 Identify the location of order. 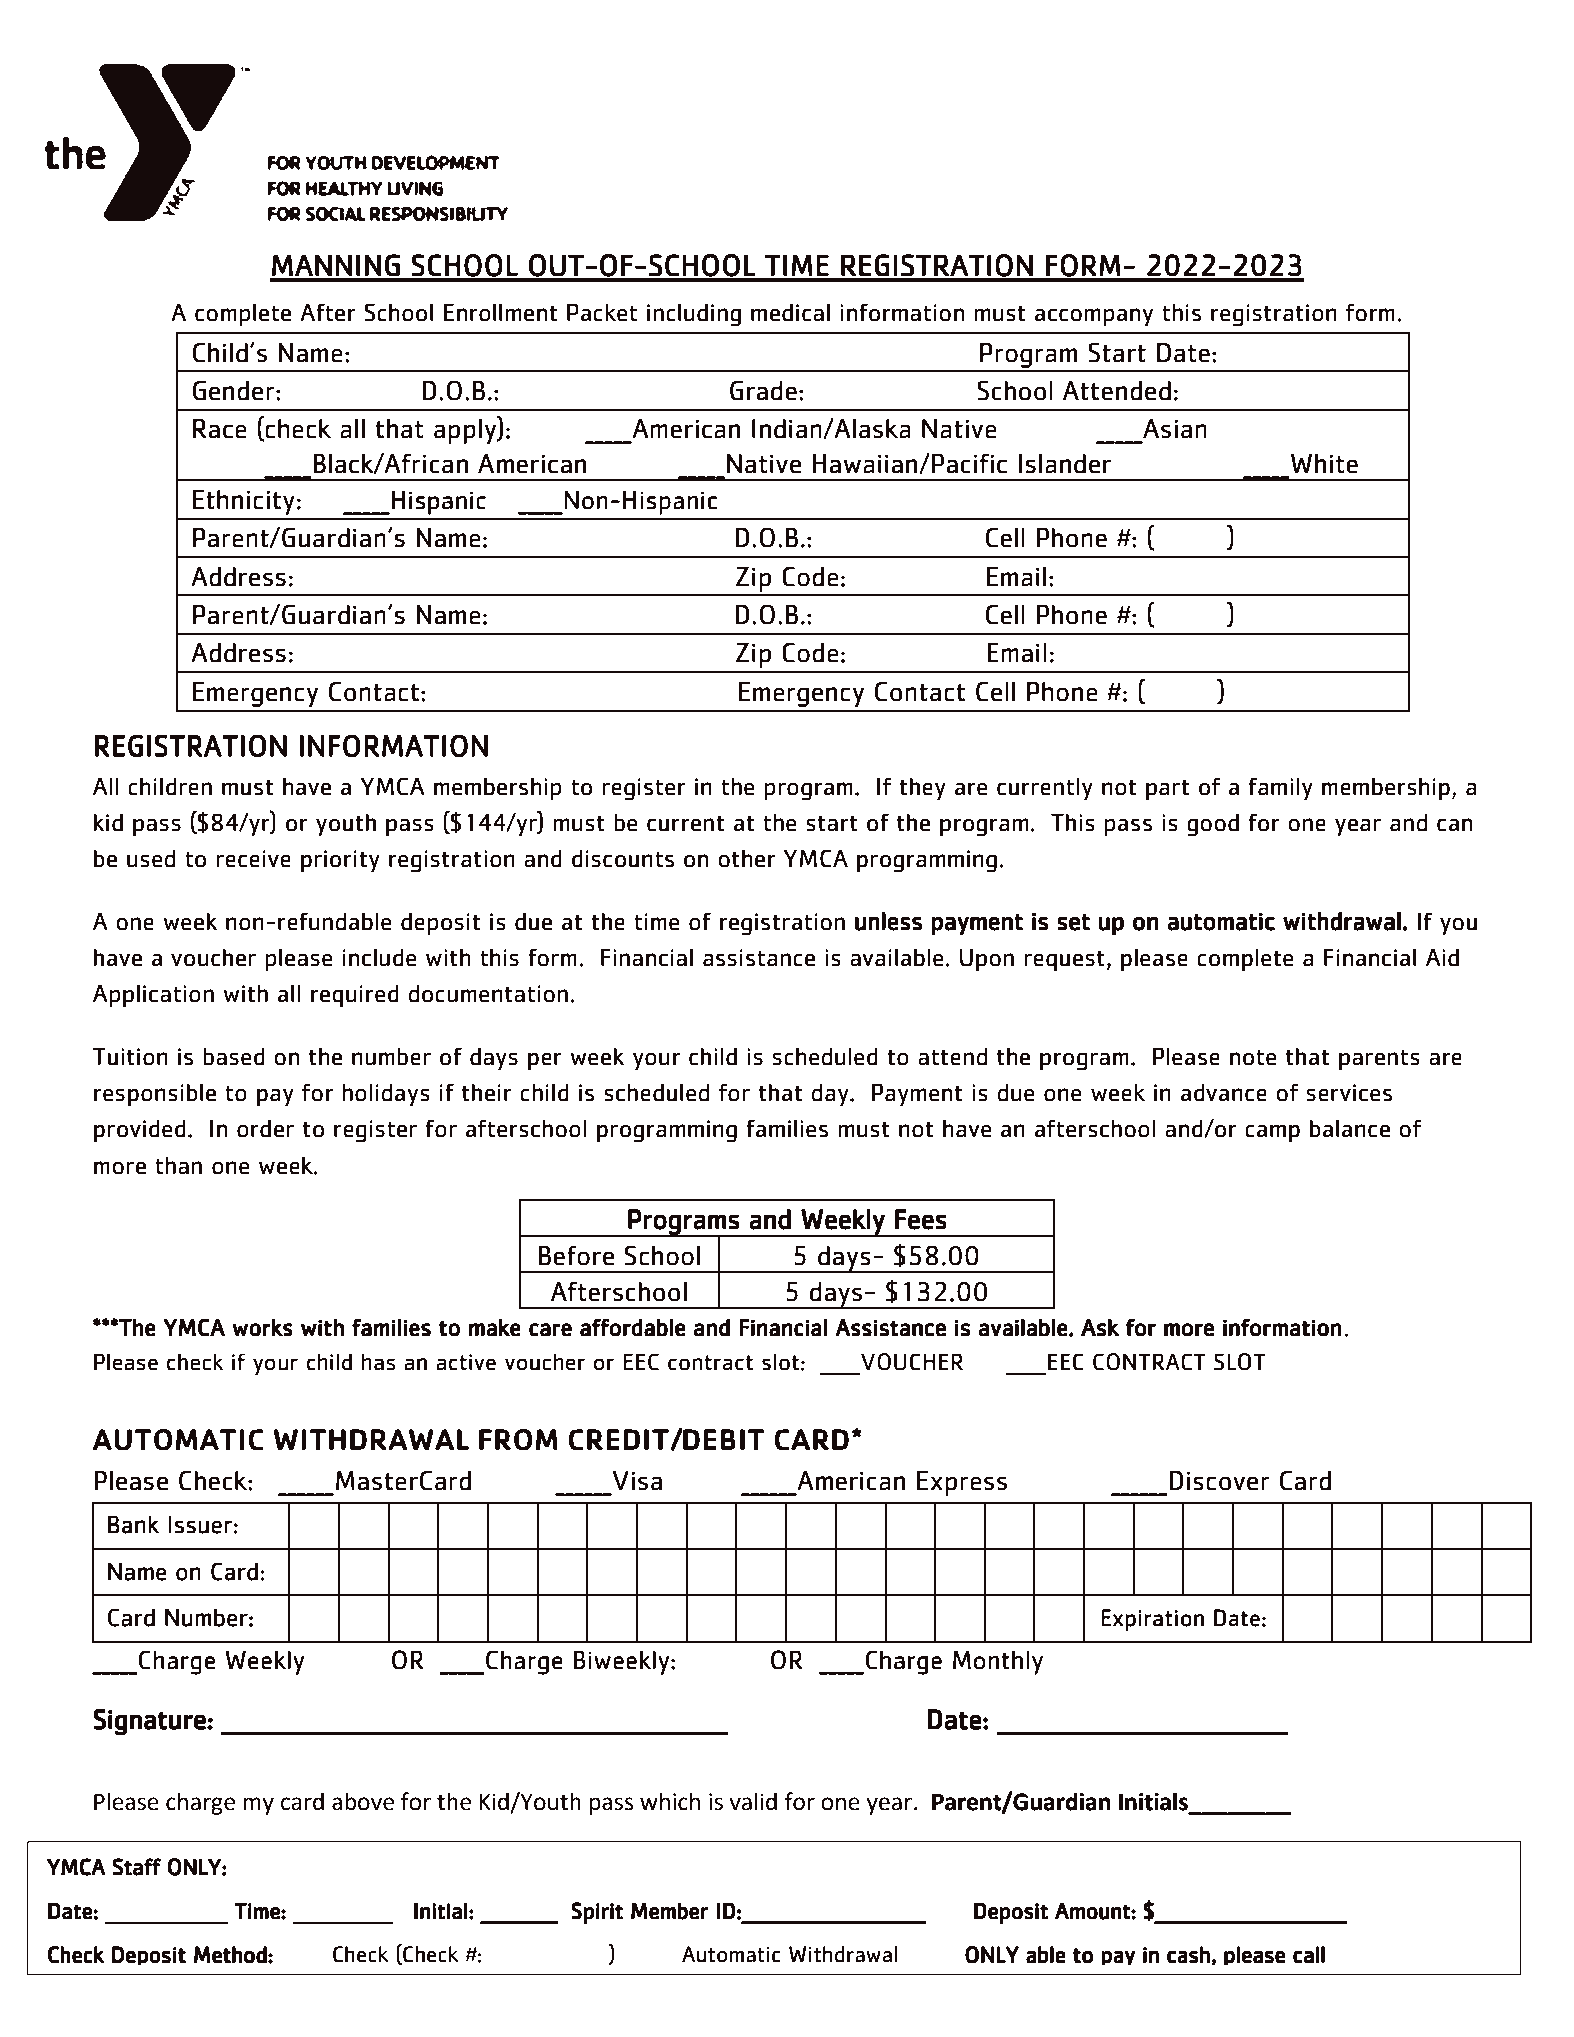
(265, 1128).
